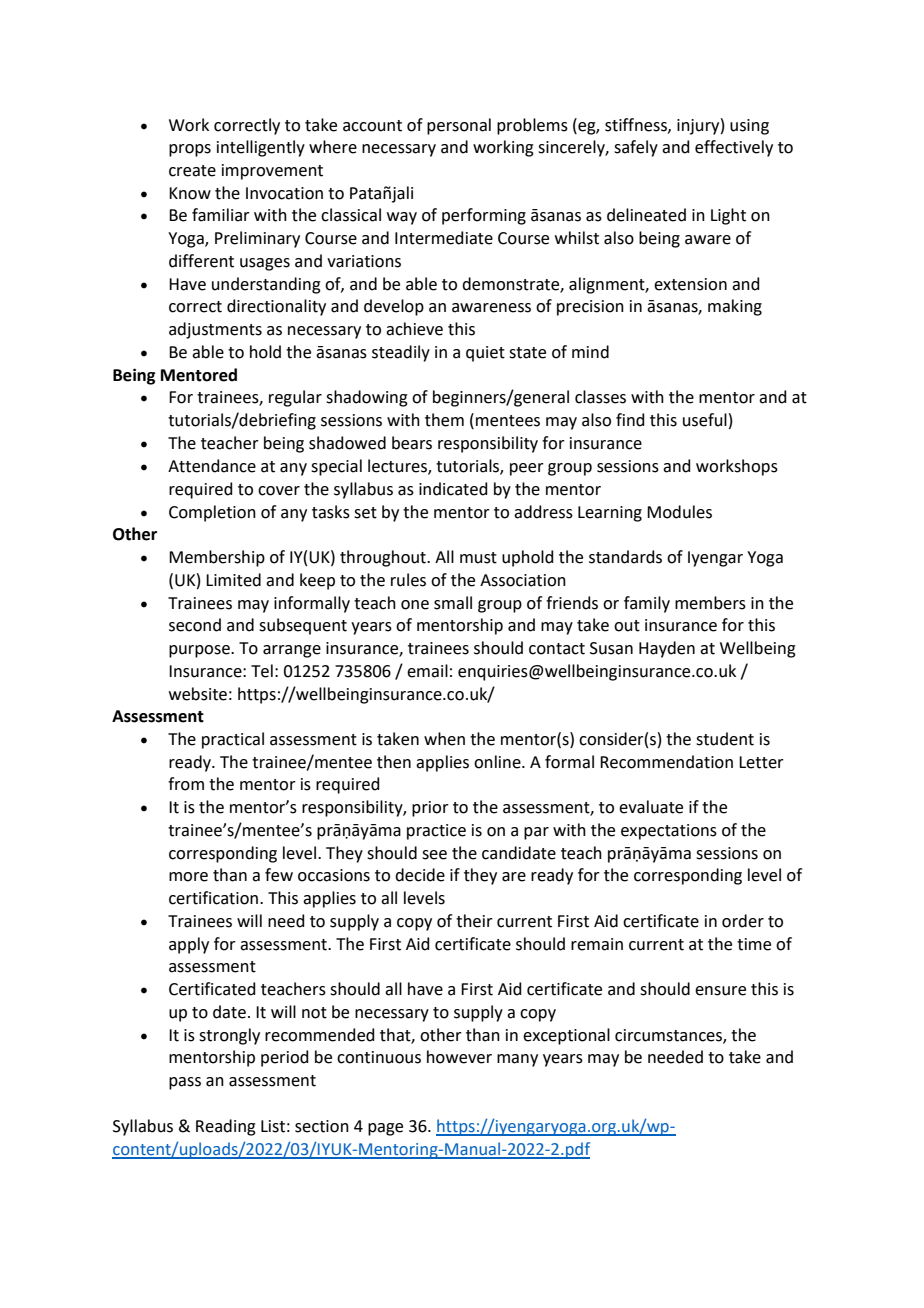 The width and height of the image is (924, 1308). What do you see at coordinates (667, 649) in the image?
I see `Hayden` at bounding box center [667, 649].
